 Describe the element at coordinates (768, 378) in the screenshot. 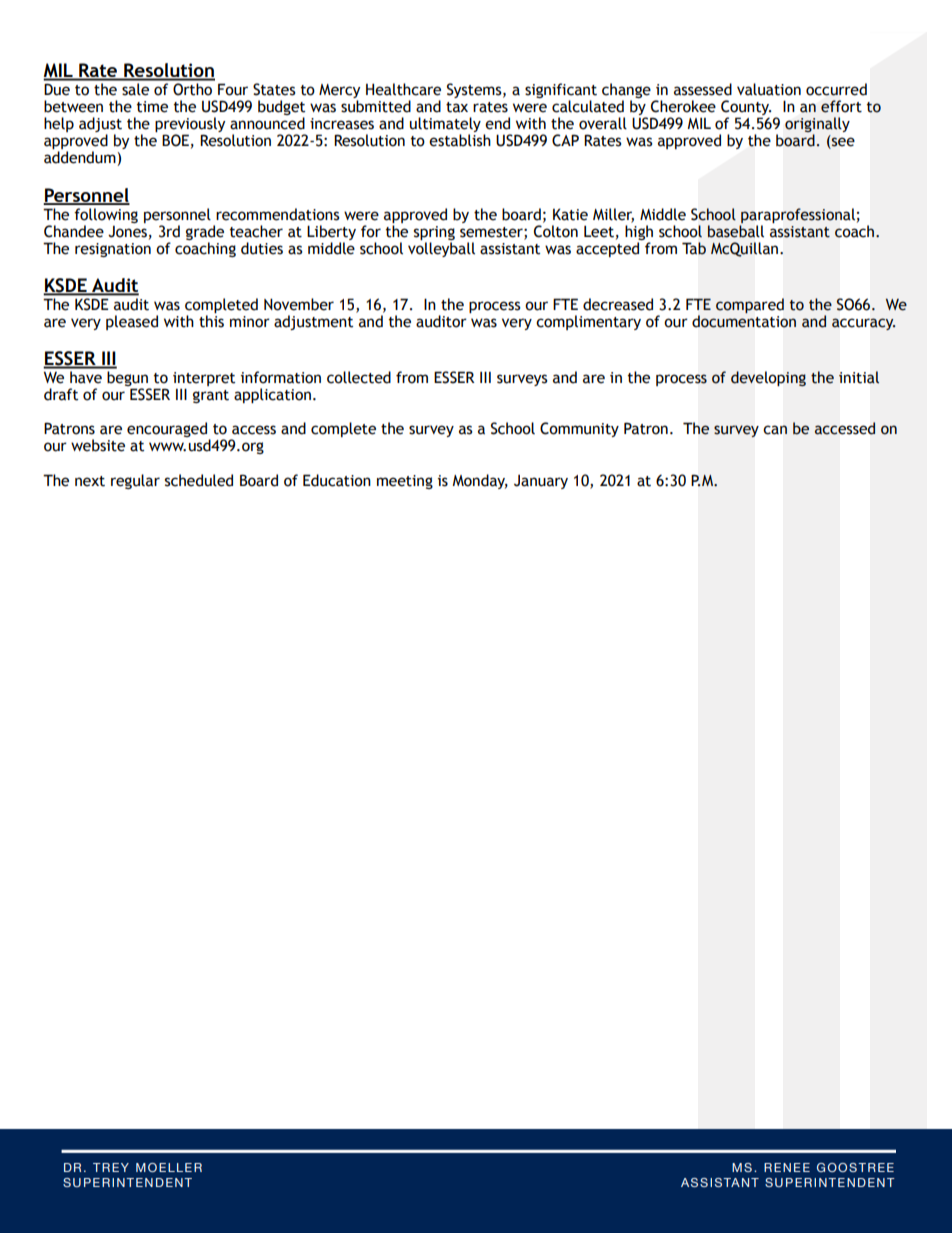

I see `developing` at that location.
